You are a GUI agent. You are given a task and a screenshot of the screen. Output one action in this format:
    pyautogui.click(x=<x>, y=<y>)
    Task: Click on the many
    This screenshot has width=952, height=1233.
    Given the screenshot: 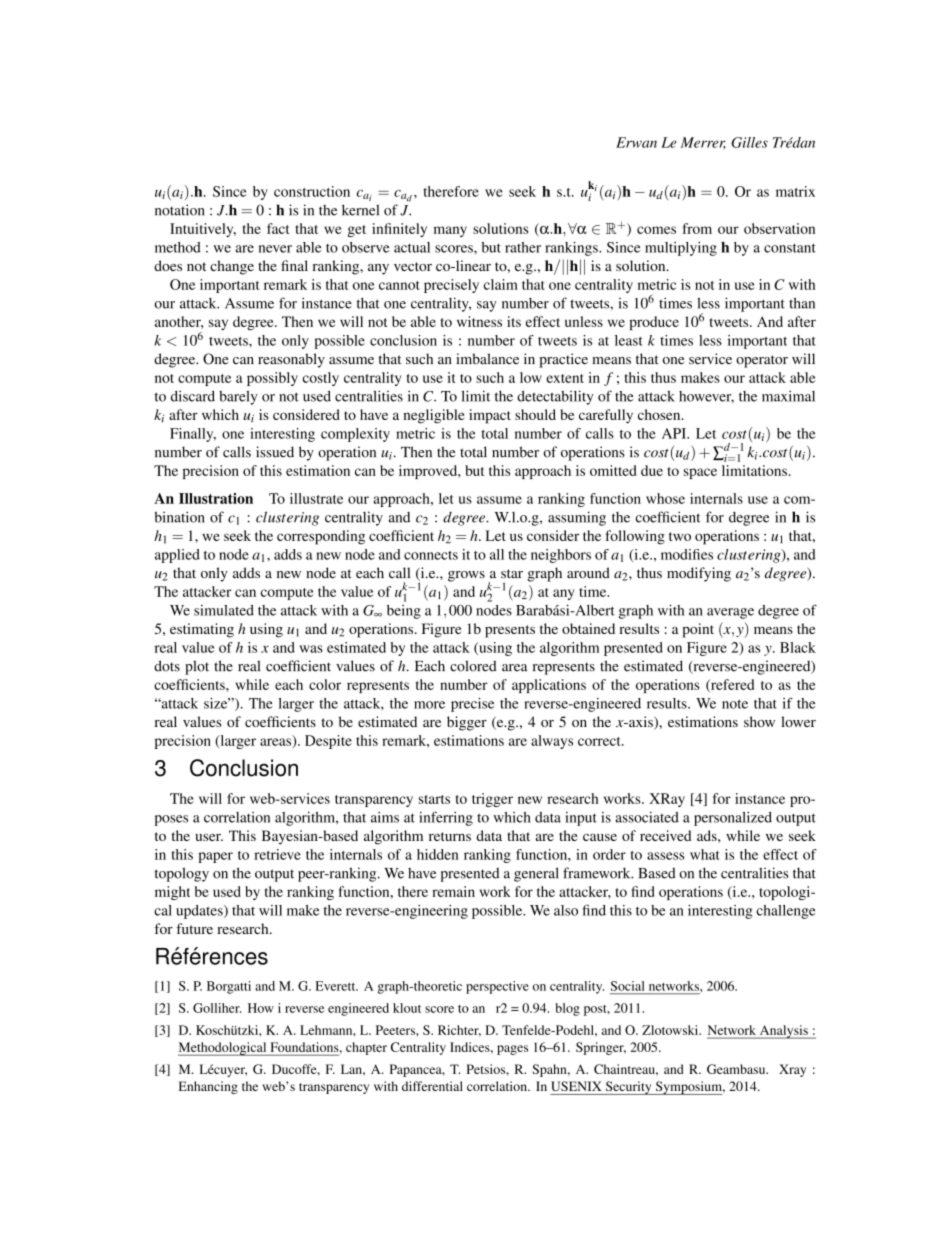 What is the action you would take?
    pyautogui.click(x=450, y=231)
